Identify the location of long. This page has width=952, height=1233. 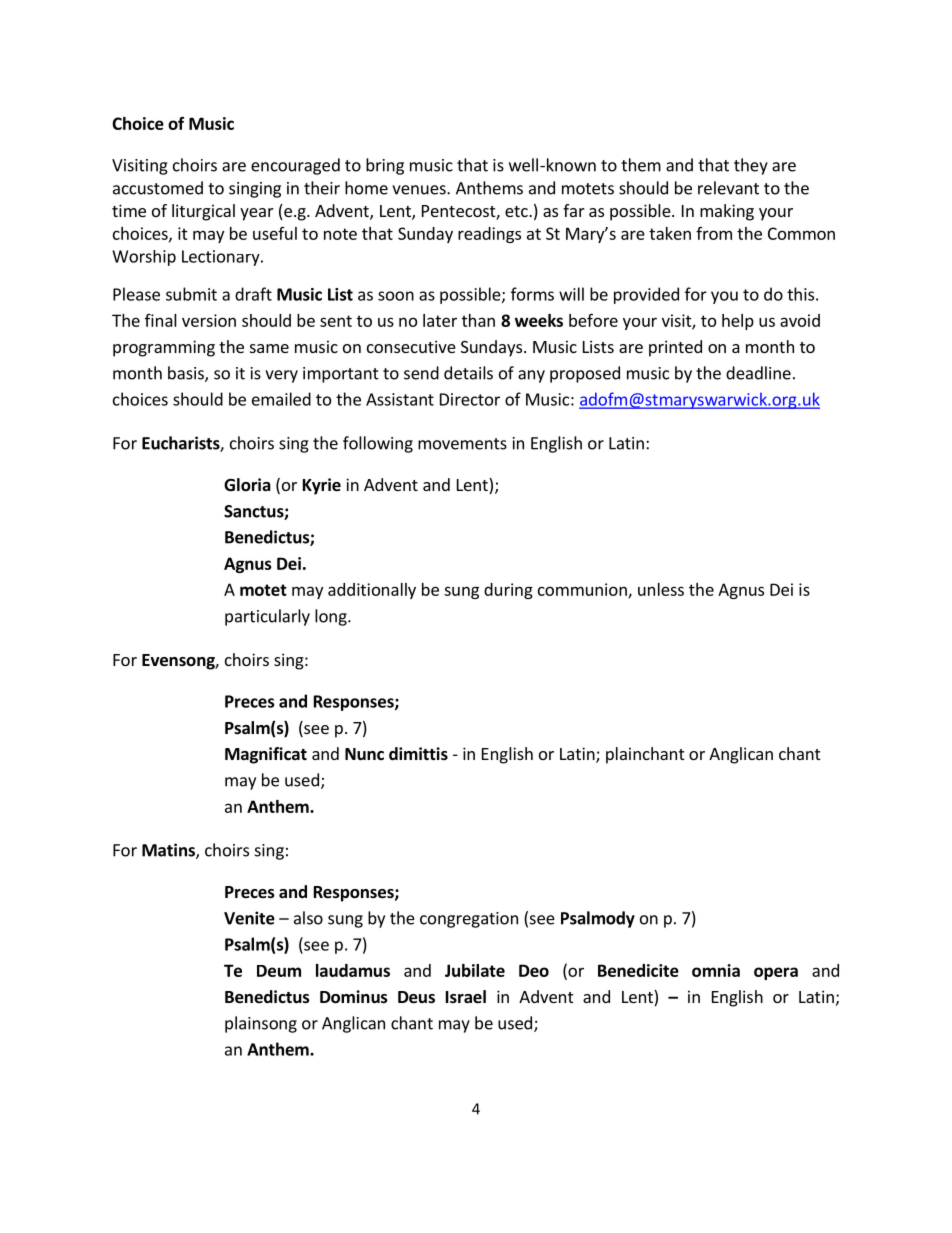
(332, 617).
